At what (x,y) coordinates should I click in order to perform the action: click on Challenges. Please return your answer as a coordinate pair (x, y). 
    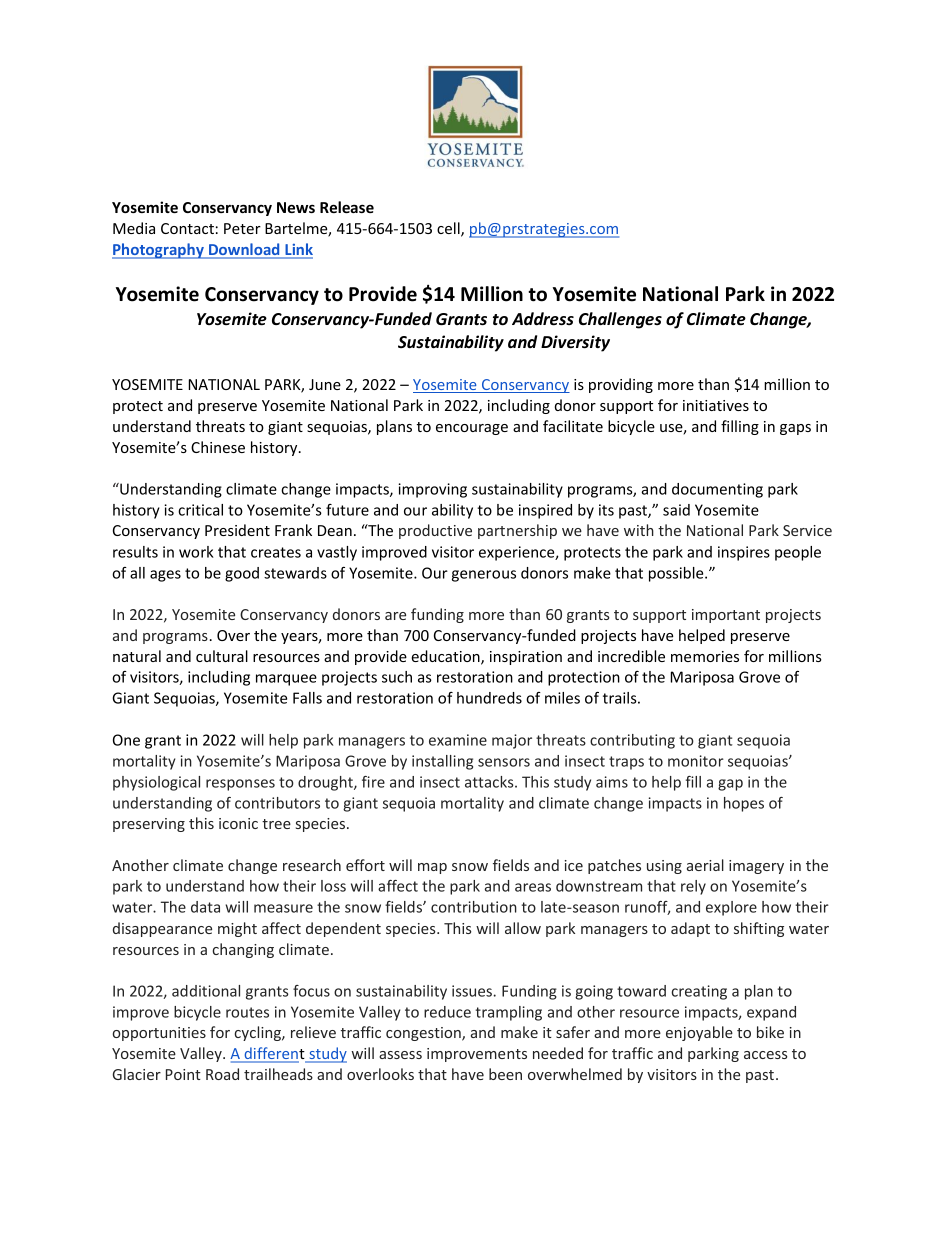
    Looking at the image, I should click on (620, 320).
